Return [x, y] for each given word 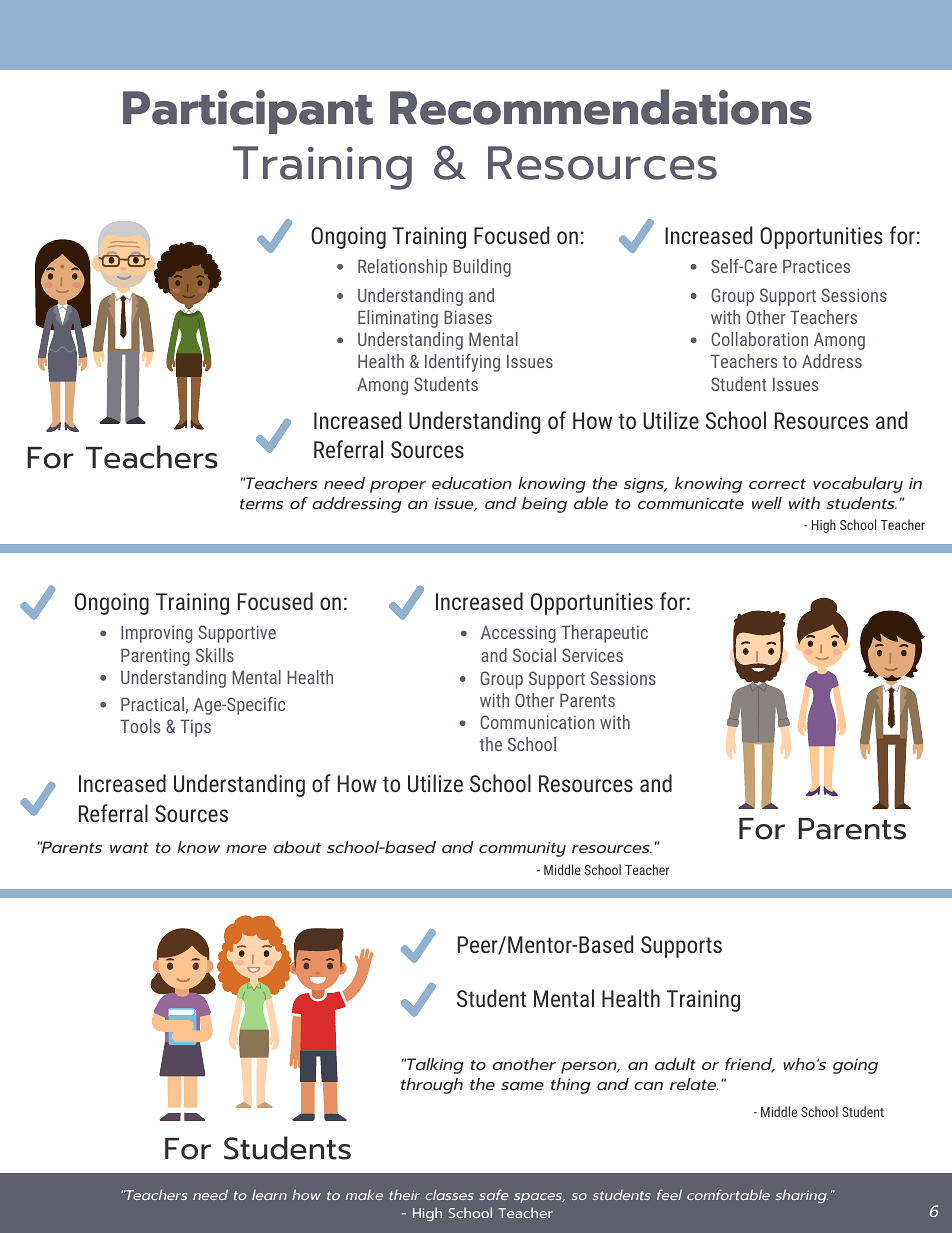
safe [494, 1194]
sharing [802, 1196]
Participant [248, 112]
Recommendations [601, 107]
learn [269, 1195]
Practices [816, 266]
